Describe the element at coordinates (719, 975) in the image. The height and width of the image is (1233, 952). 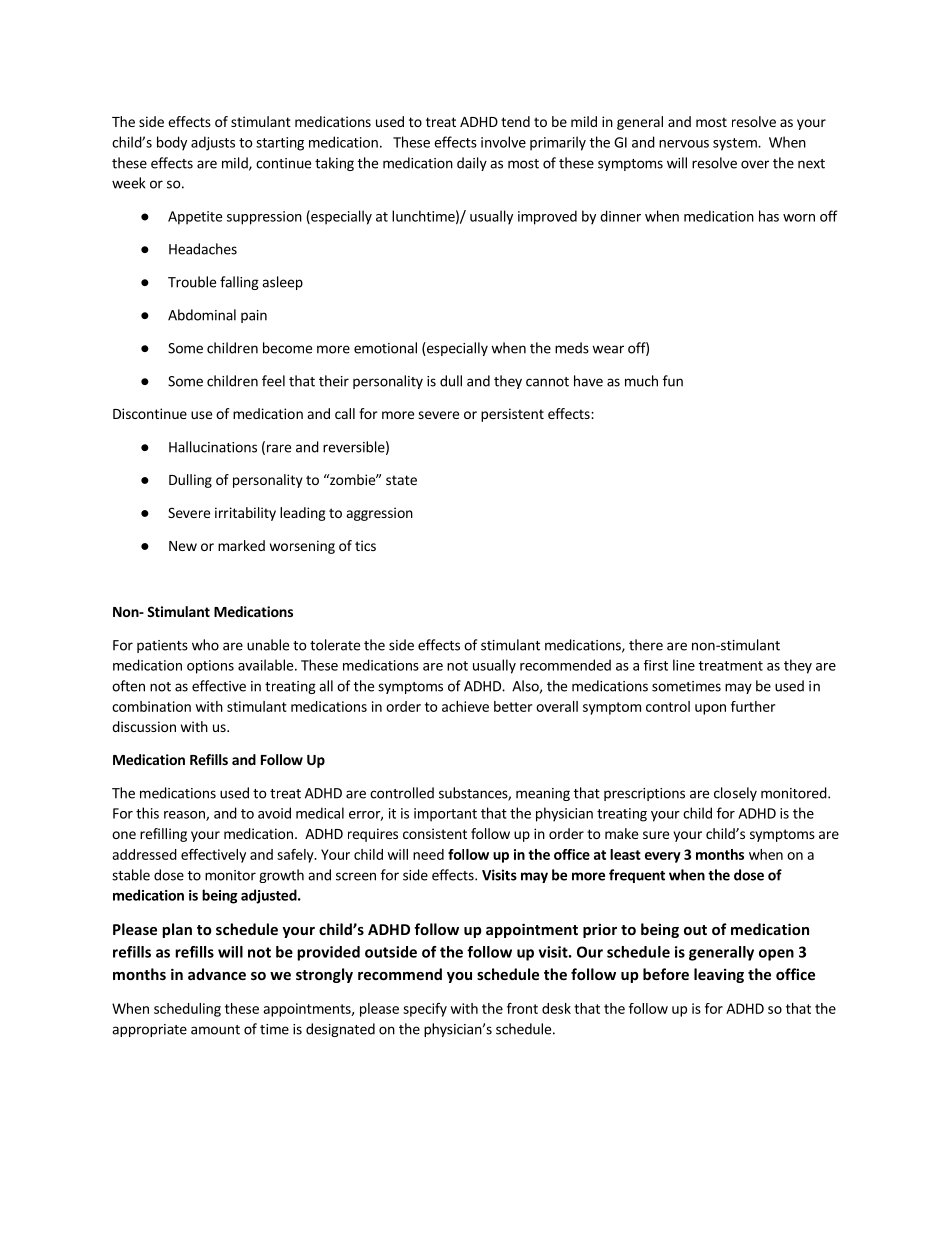
I see `leaving` at that location.
